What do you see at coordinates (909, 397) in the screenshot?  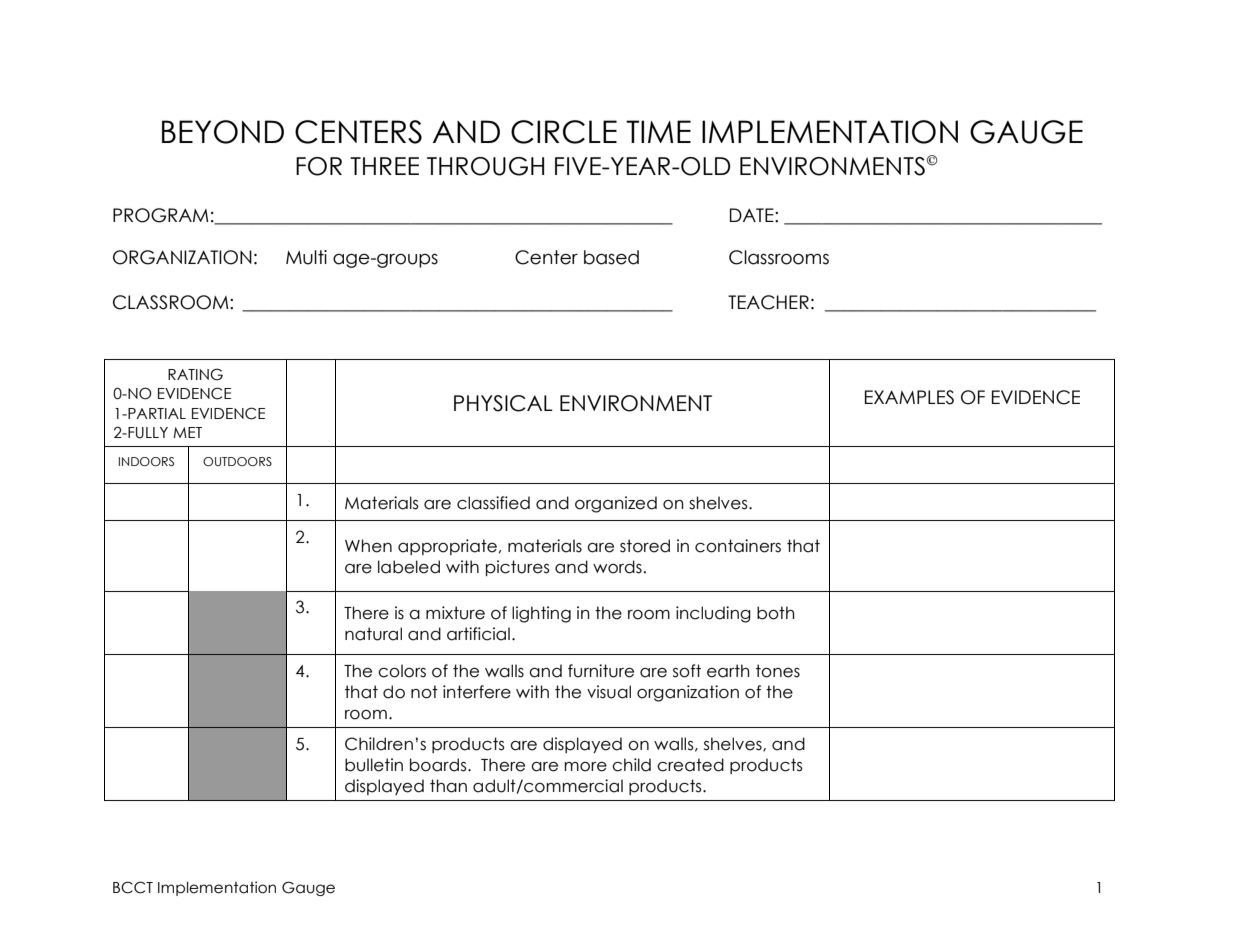 I see `EXAMPLES` at bounding box center [909, 397].
